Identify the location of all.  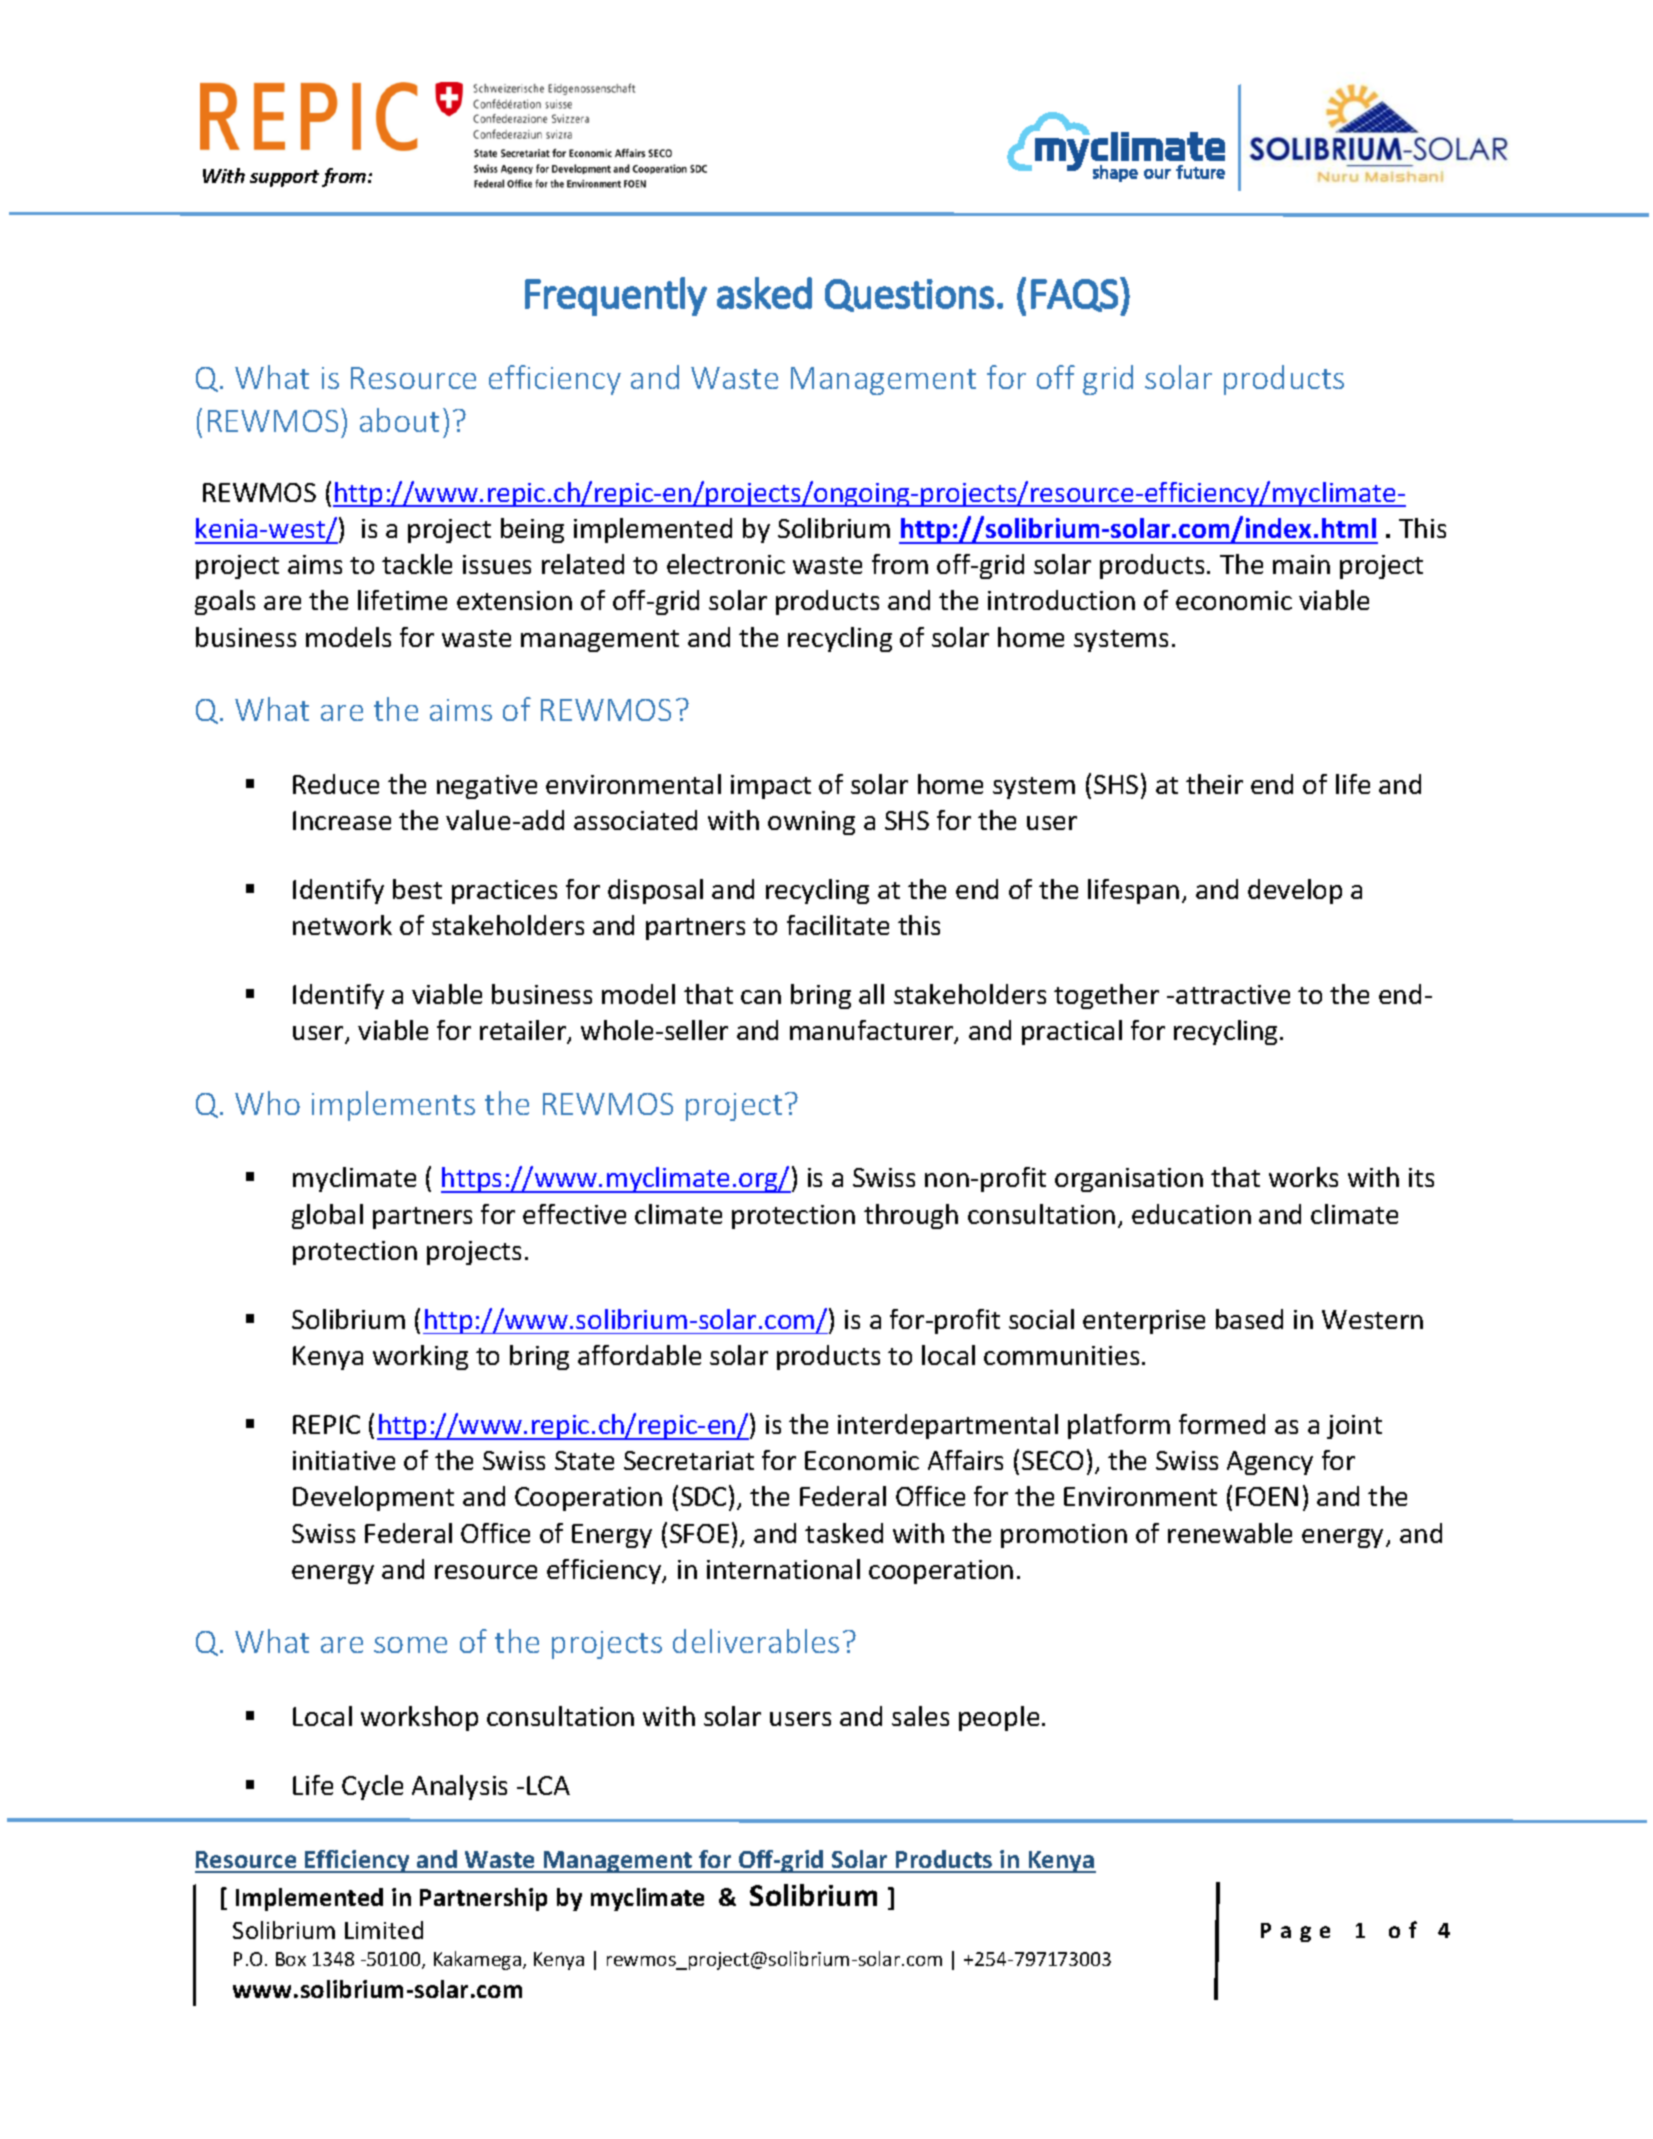
(871, 994).
